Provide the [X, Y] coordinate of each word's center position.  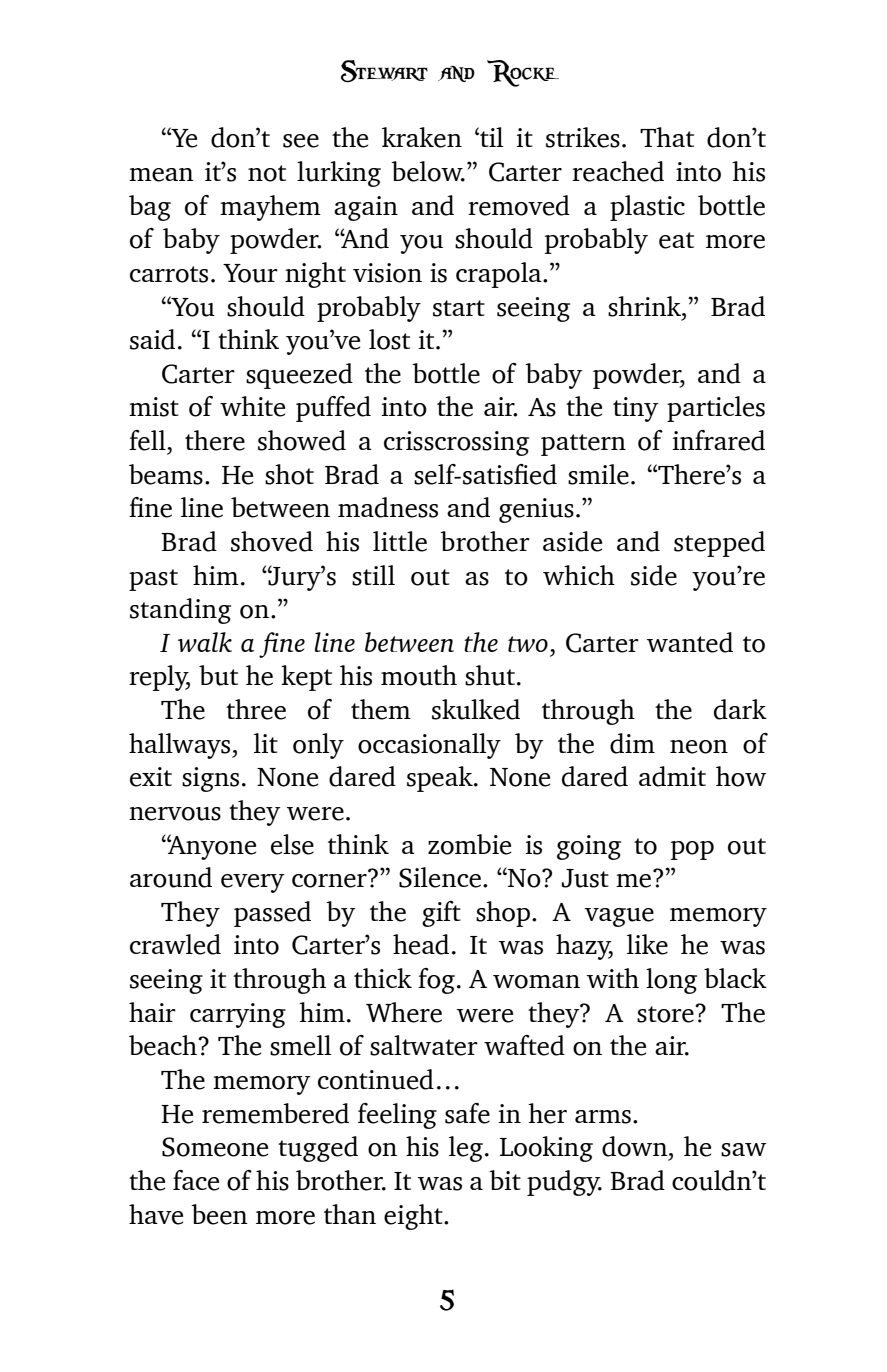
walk [205, 642]
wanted [690, 642]
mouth [419, 675]
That [667, 137]
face [196, 1180]
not [267, 173]
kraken [422, 137]
